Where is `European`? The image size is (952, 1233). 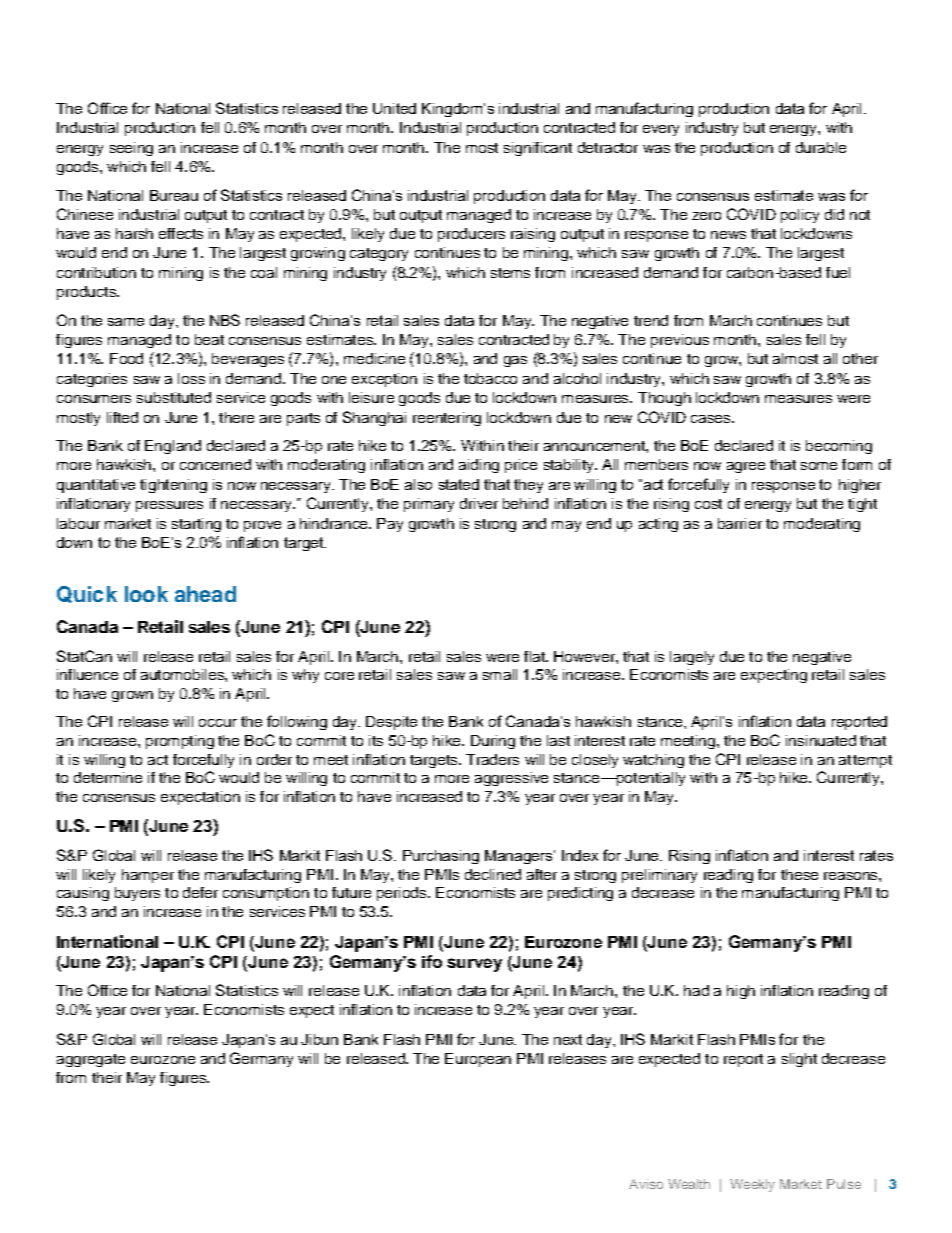
European is located at coordinates (478, 1060).
